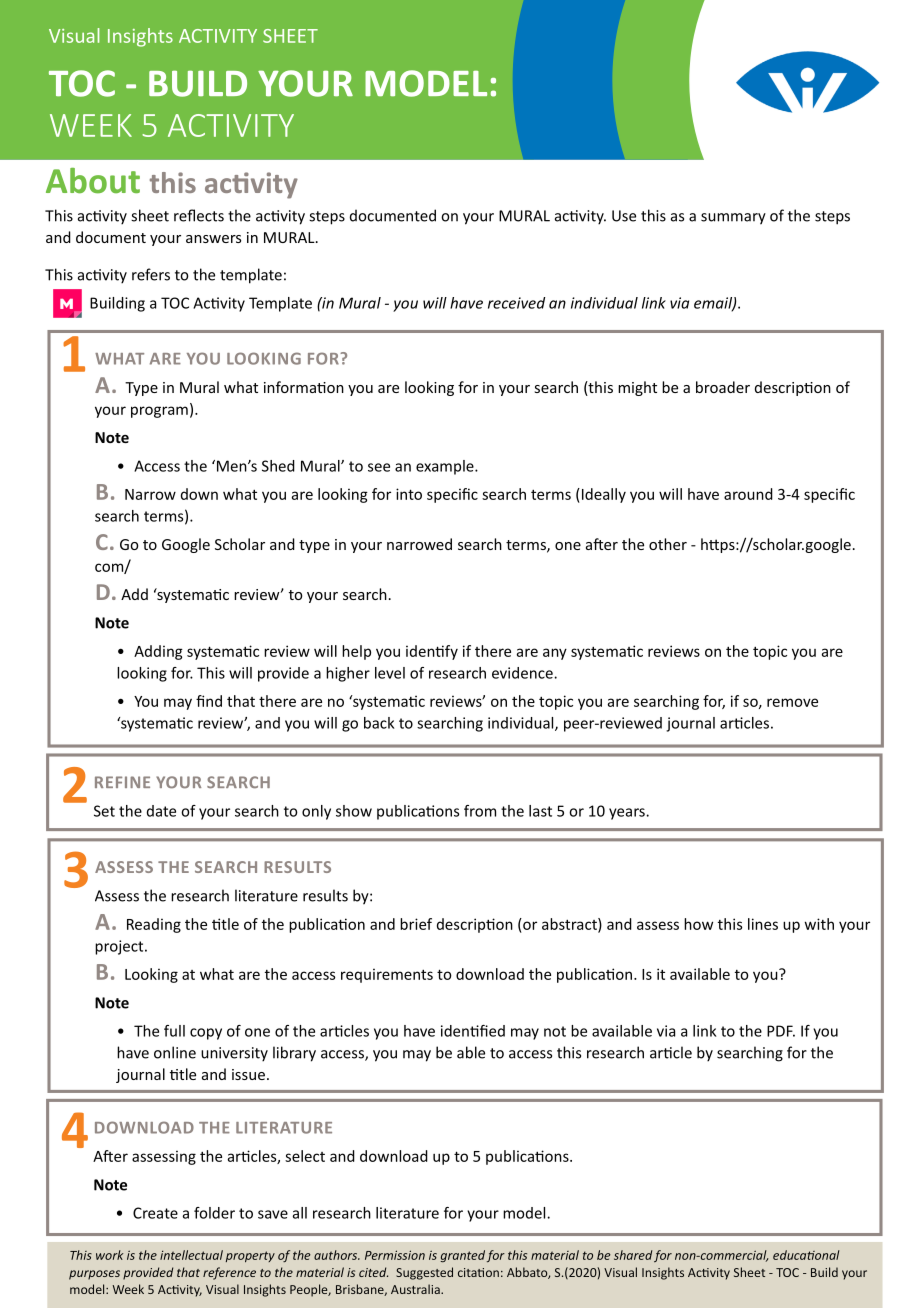 The image size is (924, 1308). Describe the element at coordinates (516, 303) in the image. I see `received` at that location.
